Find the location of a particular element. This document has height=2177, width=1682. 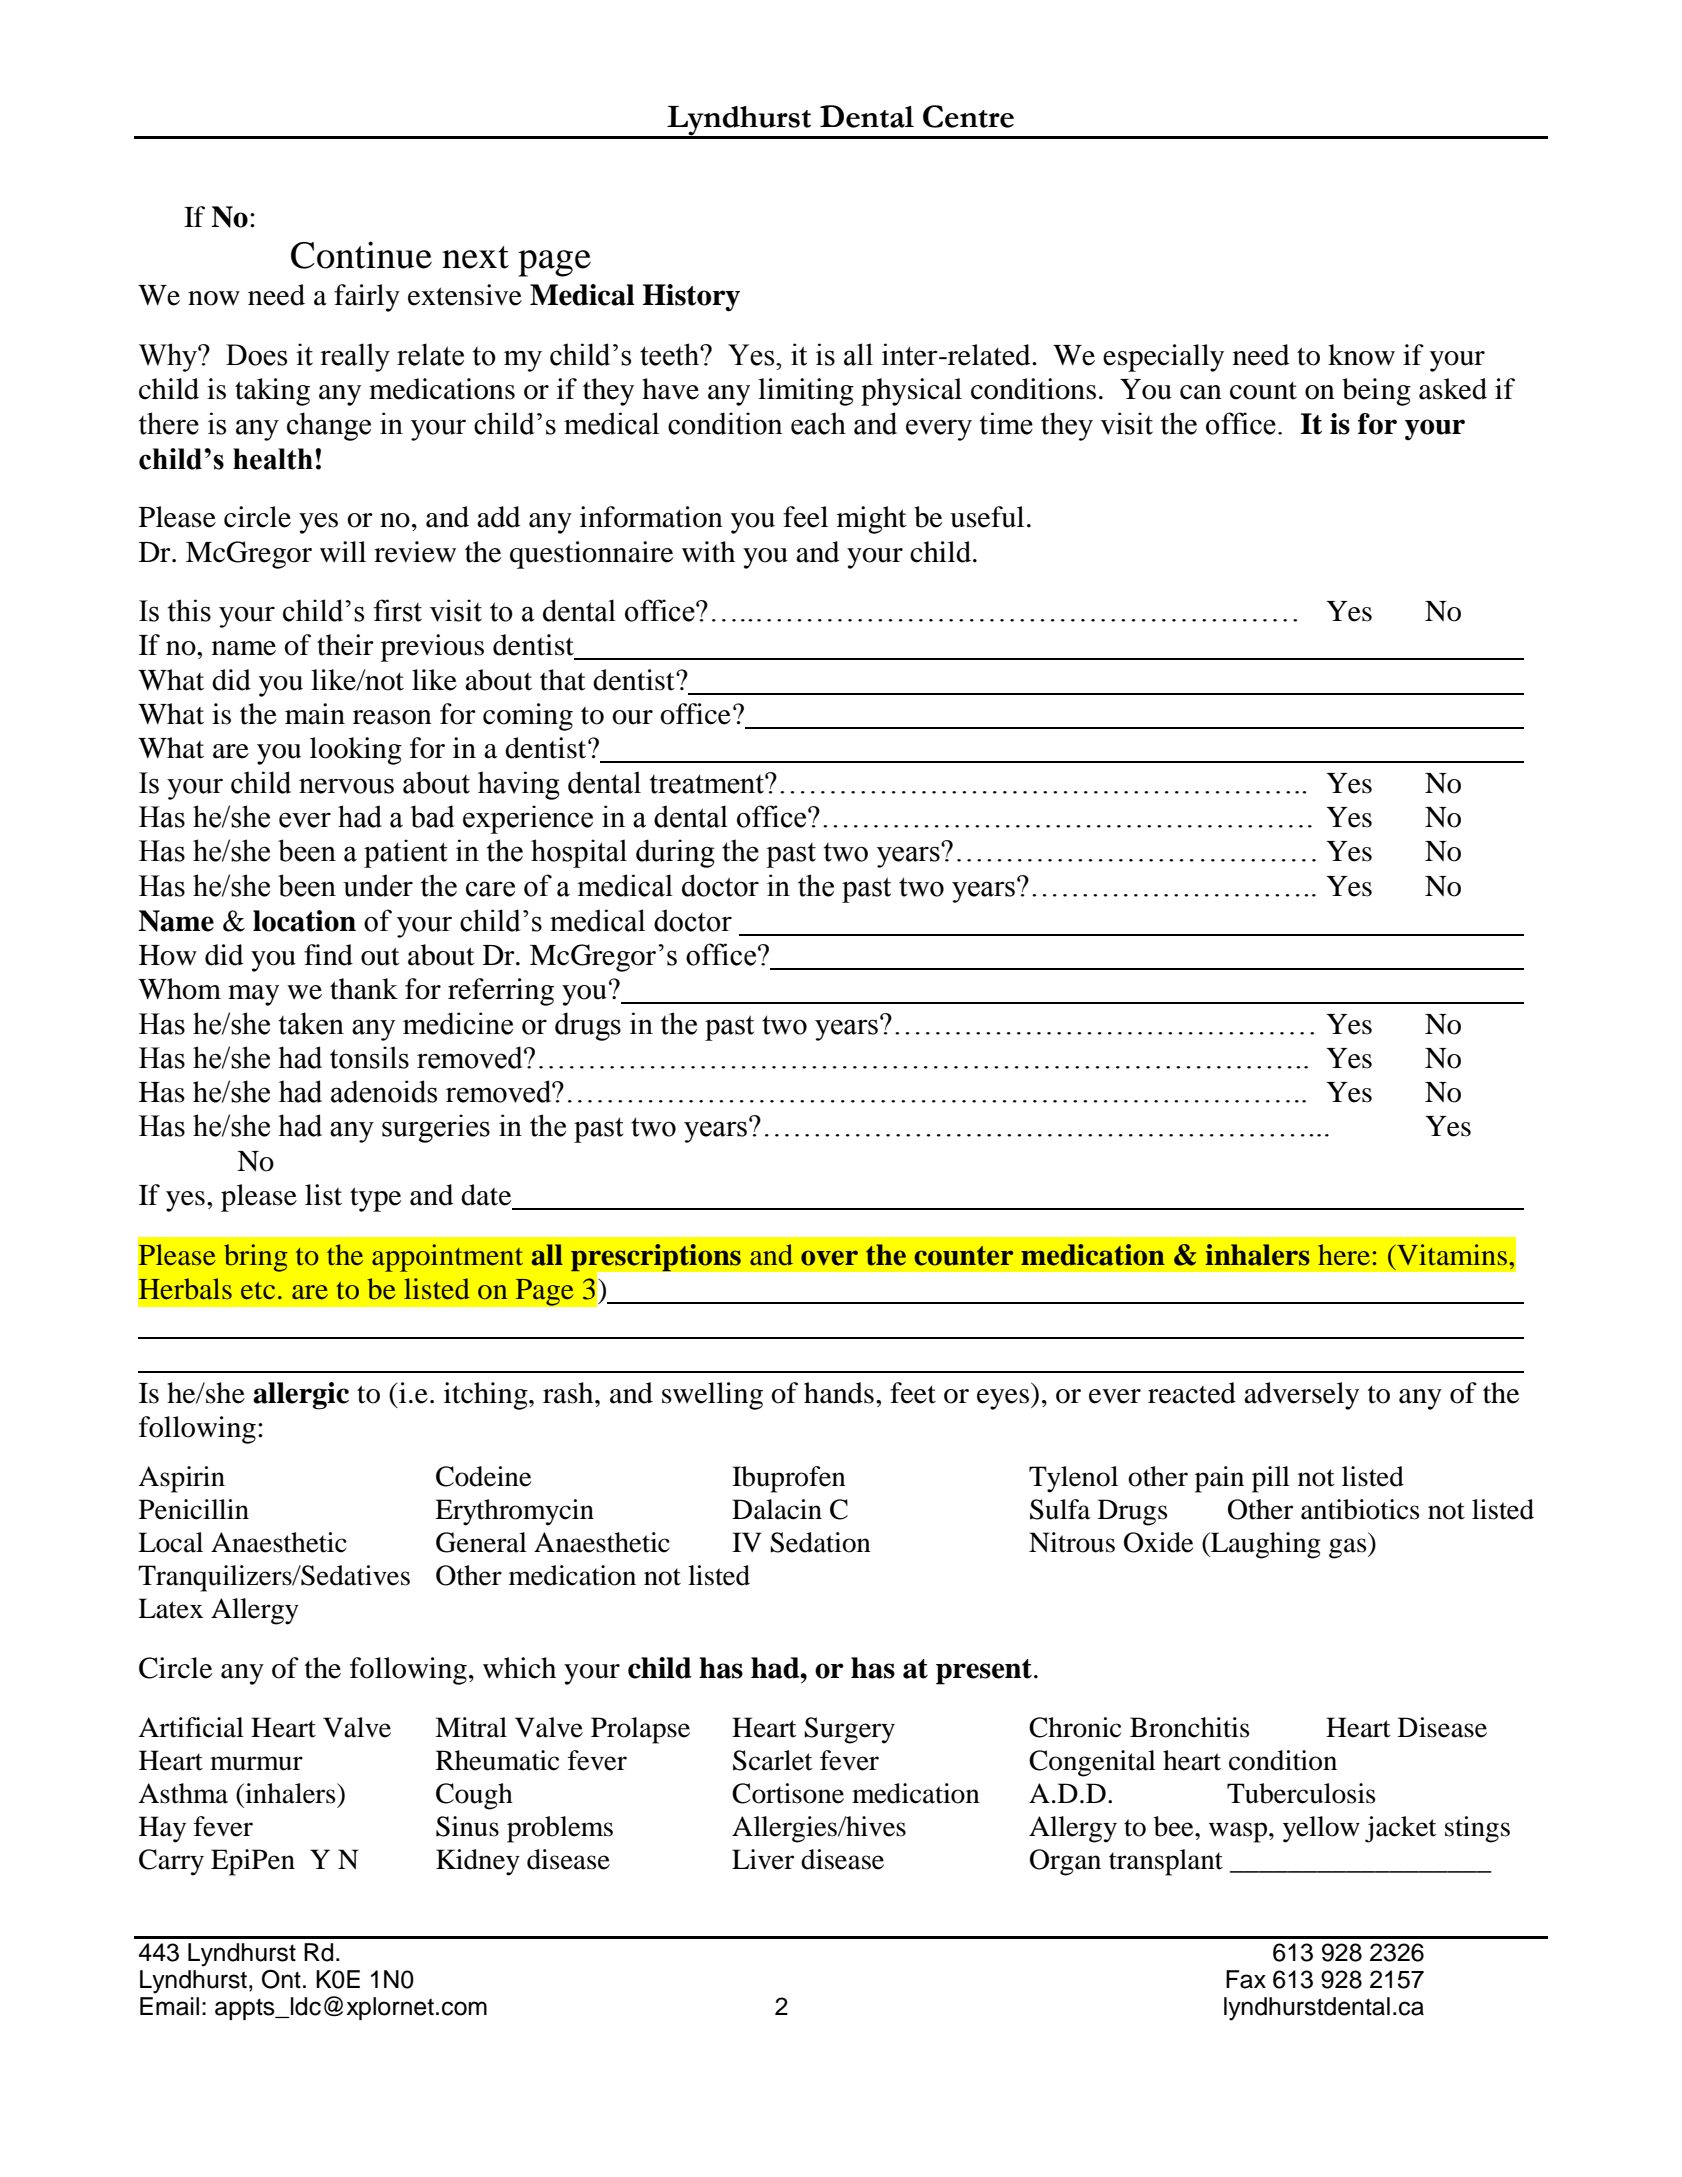

Vitamins is located at coordinates (1451, 1254).
